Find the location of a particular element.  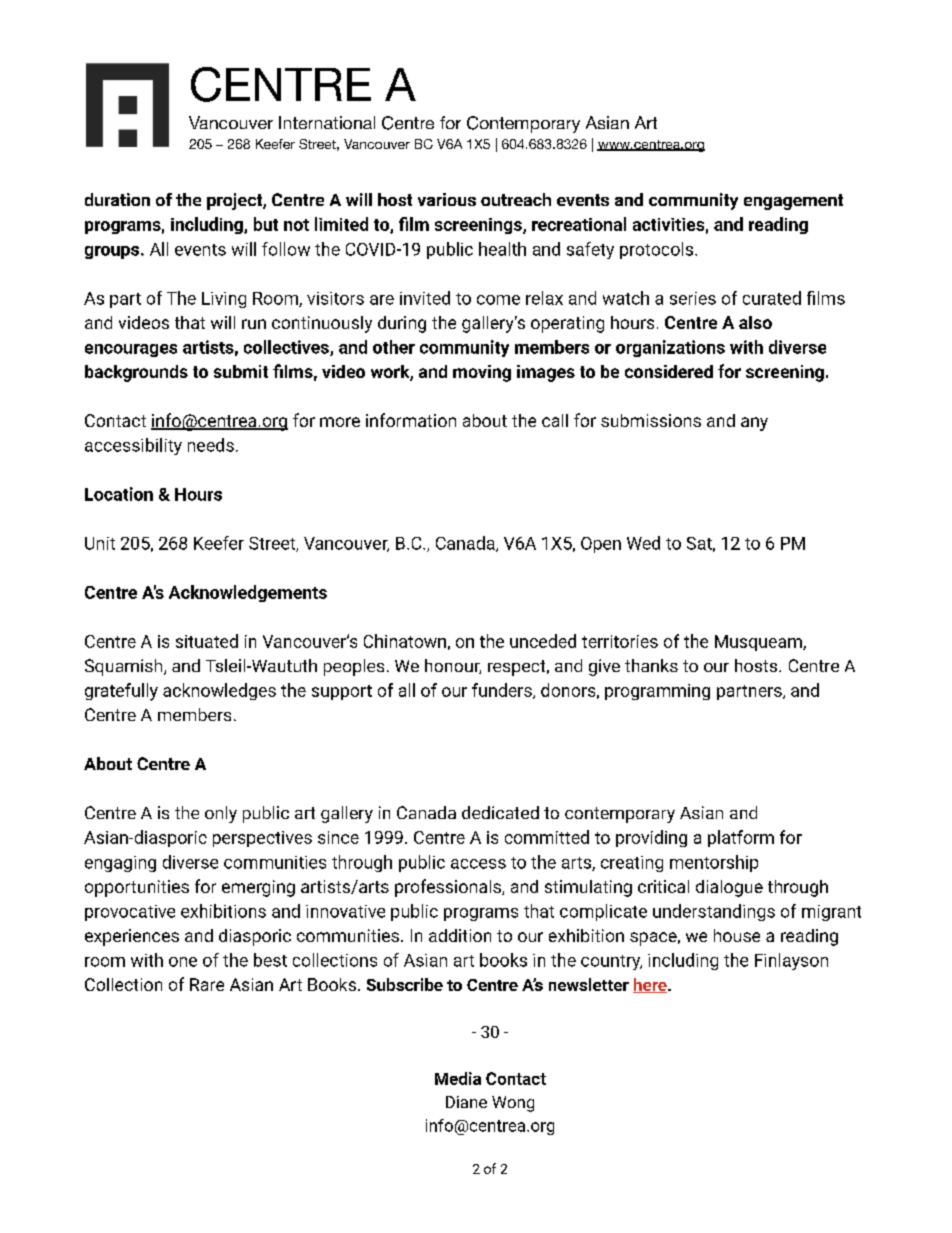

engagement is located at coordinates (793, 202).
